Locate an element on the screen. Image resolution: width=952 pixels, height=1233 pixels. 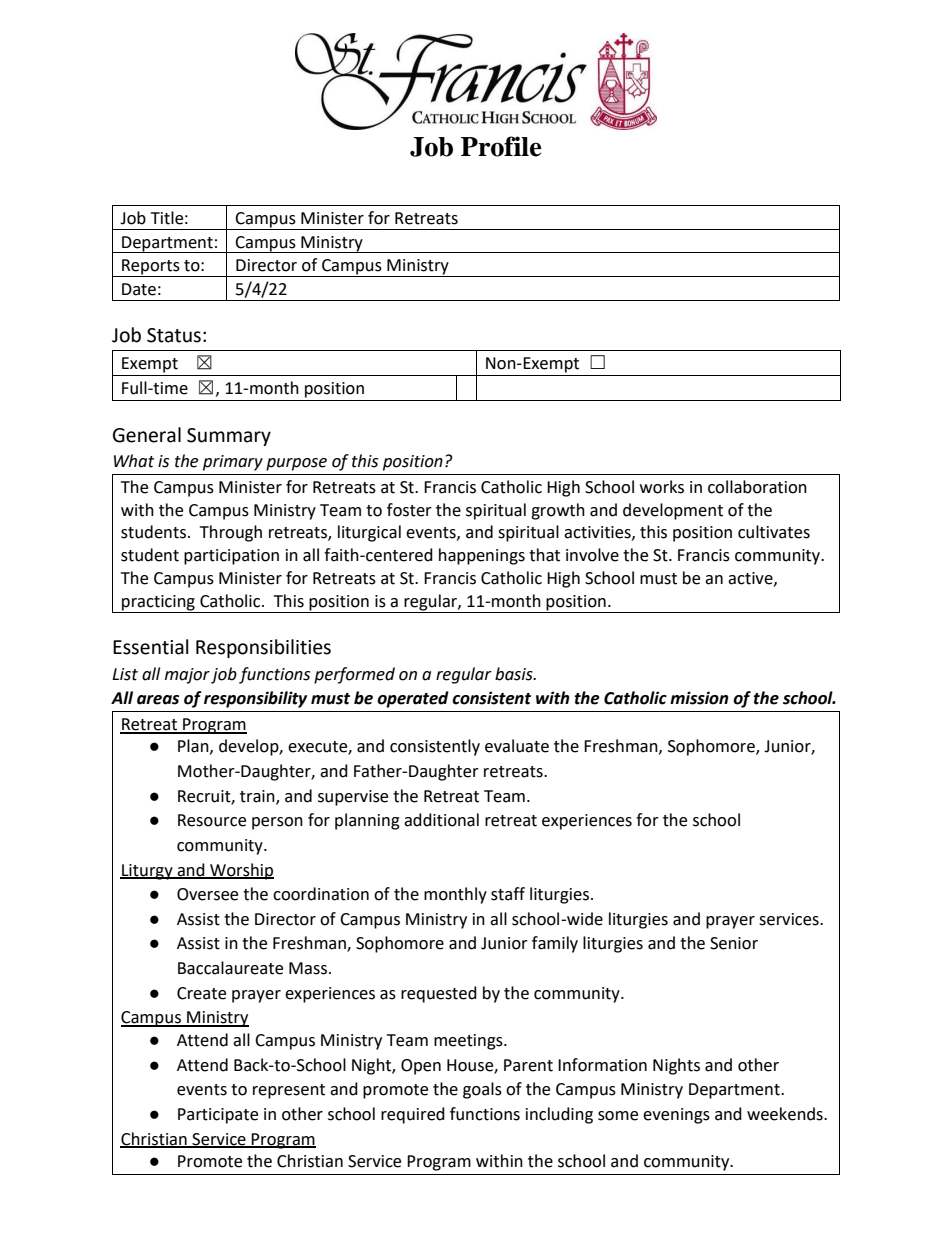
Reports is located at coordinates (151, 268).
